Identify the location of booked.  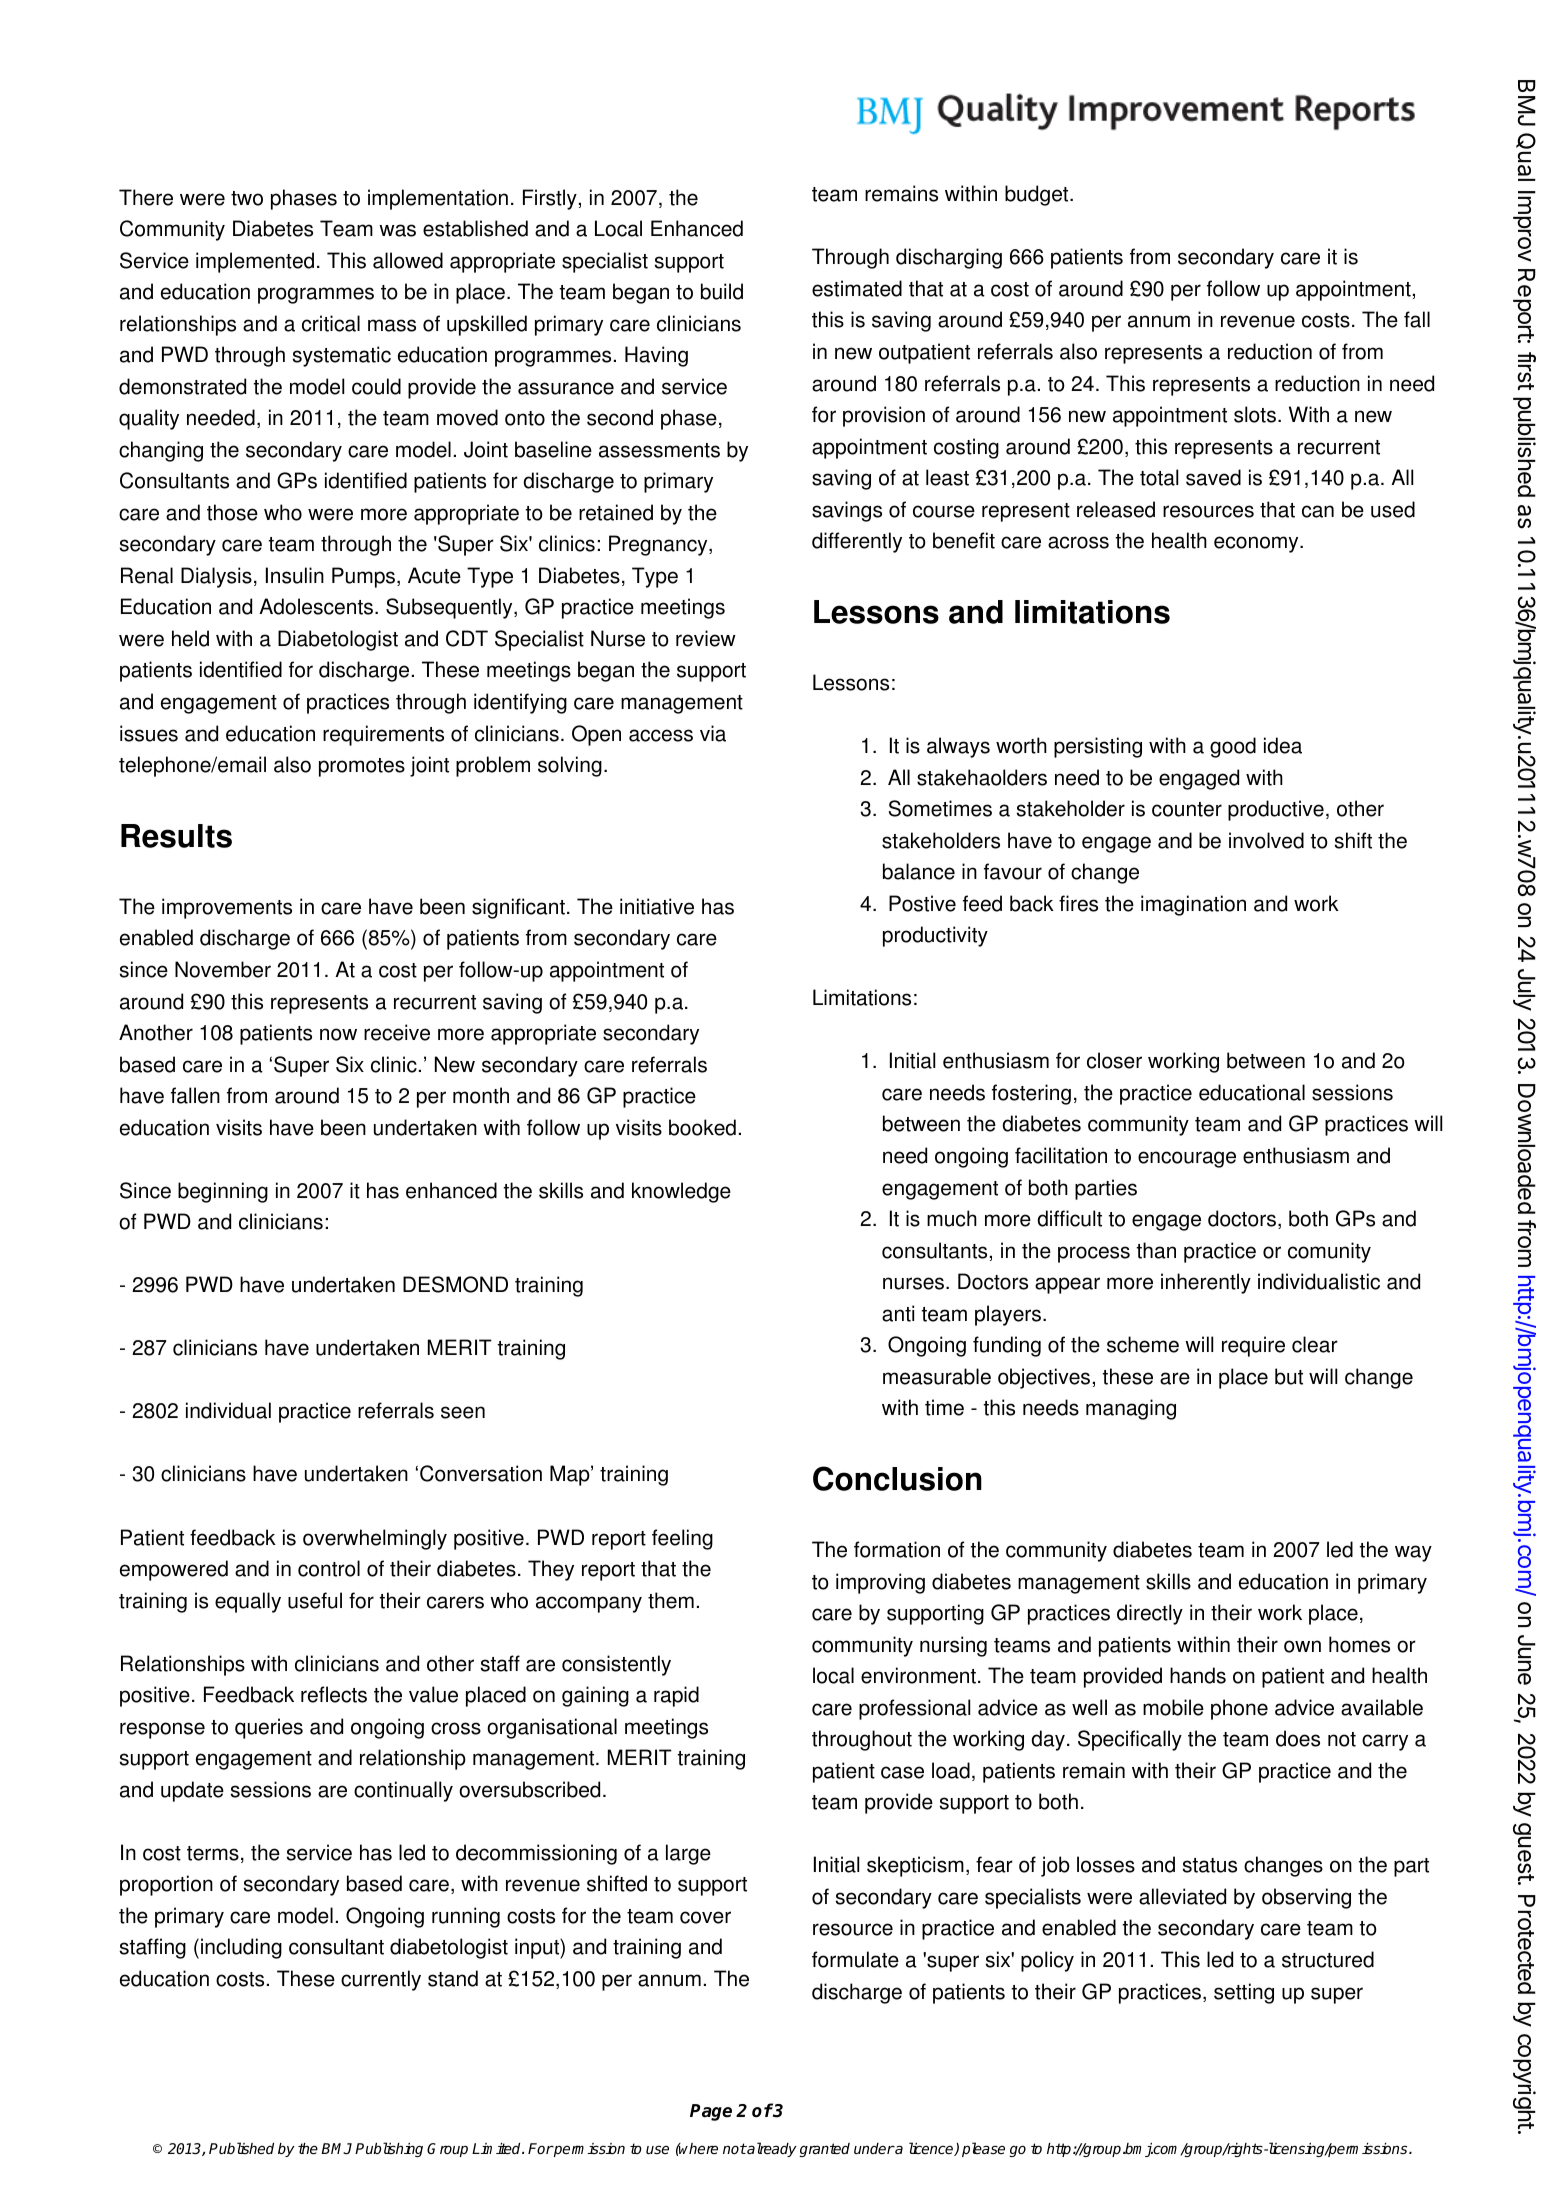
(702, 1127).
